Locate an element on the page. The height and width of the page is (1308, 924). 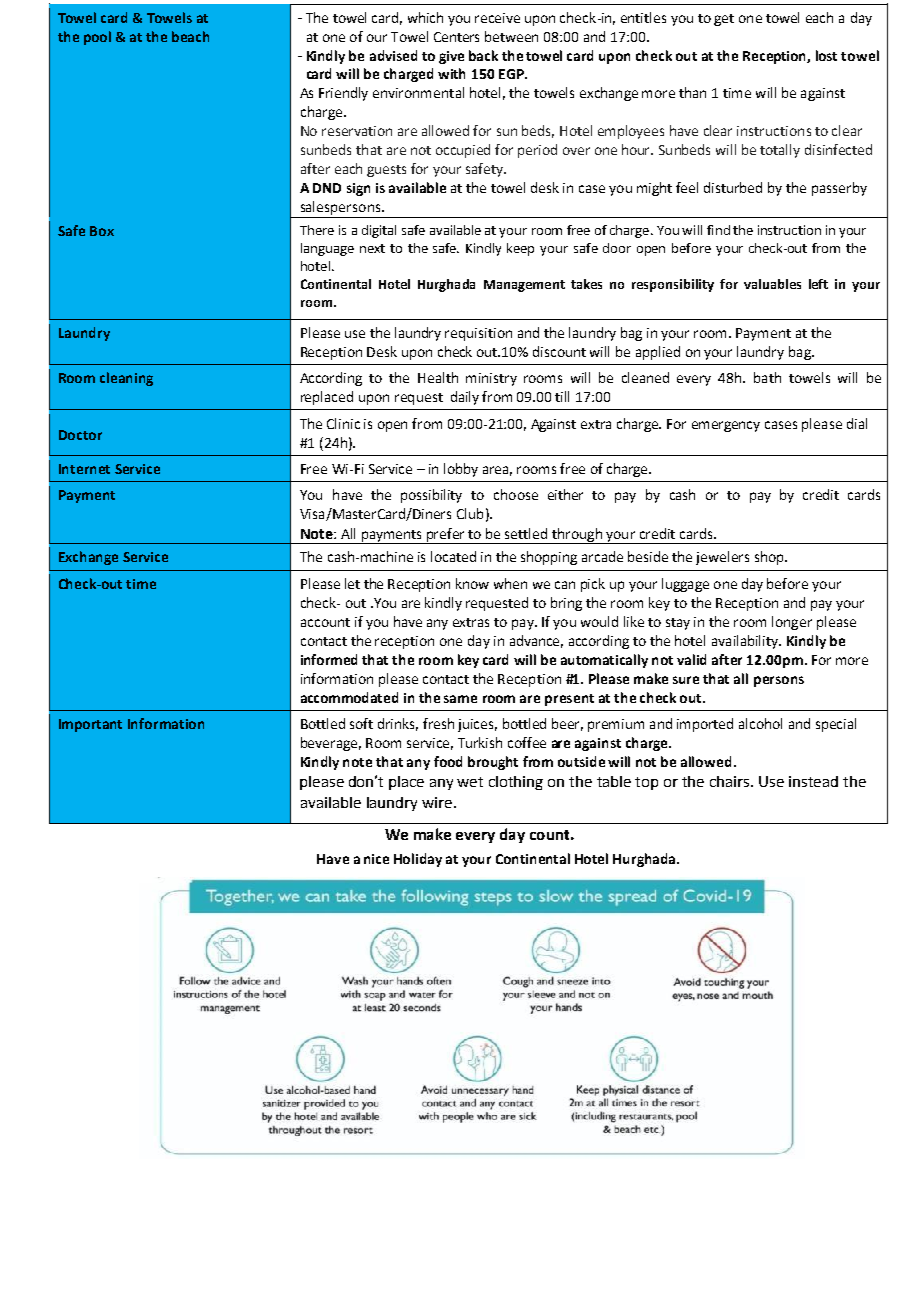
know is located at coordinates (472, 583).
